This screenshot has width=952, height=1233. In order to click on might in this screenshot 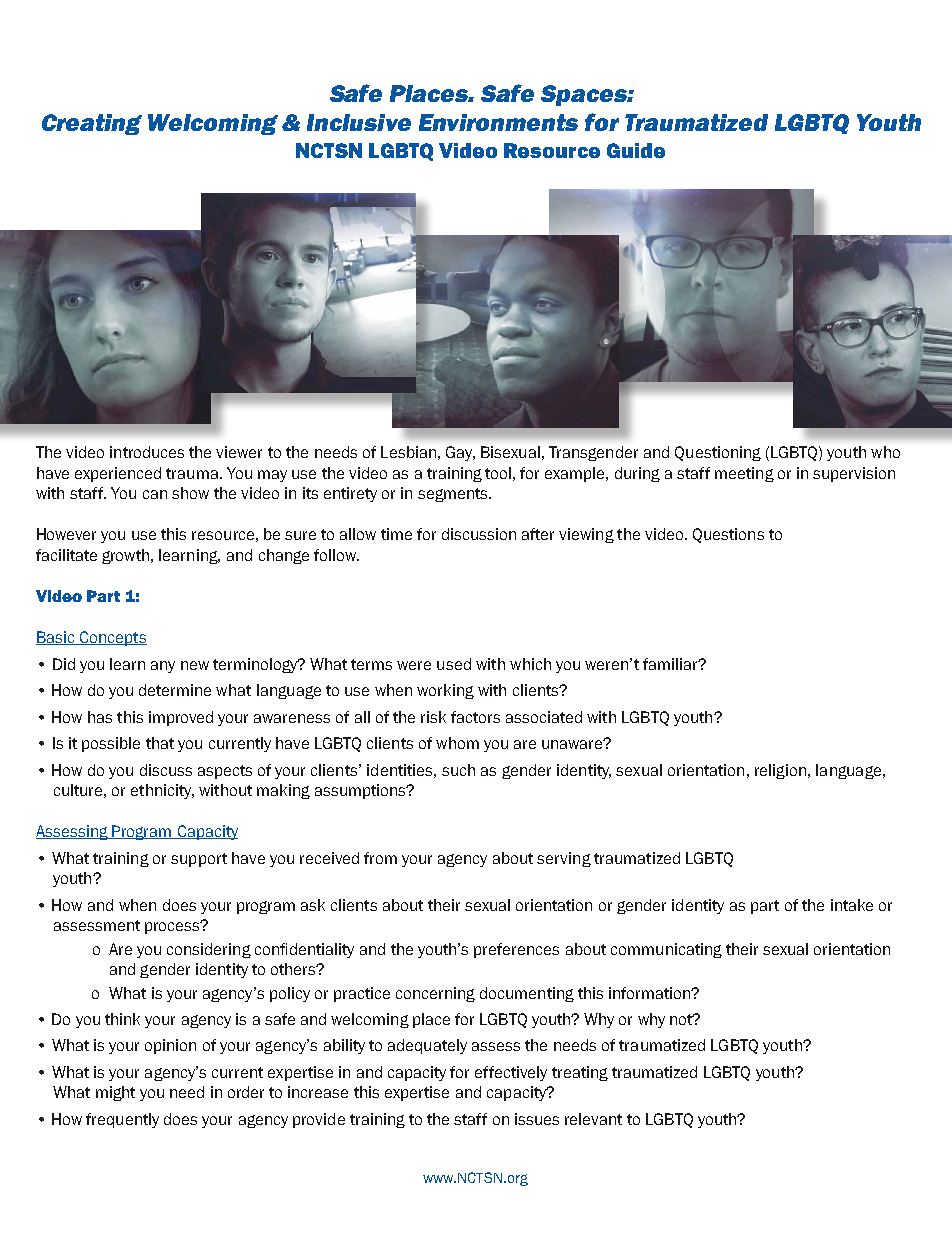, I will do `click(115, 1093)`.
